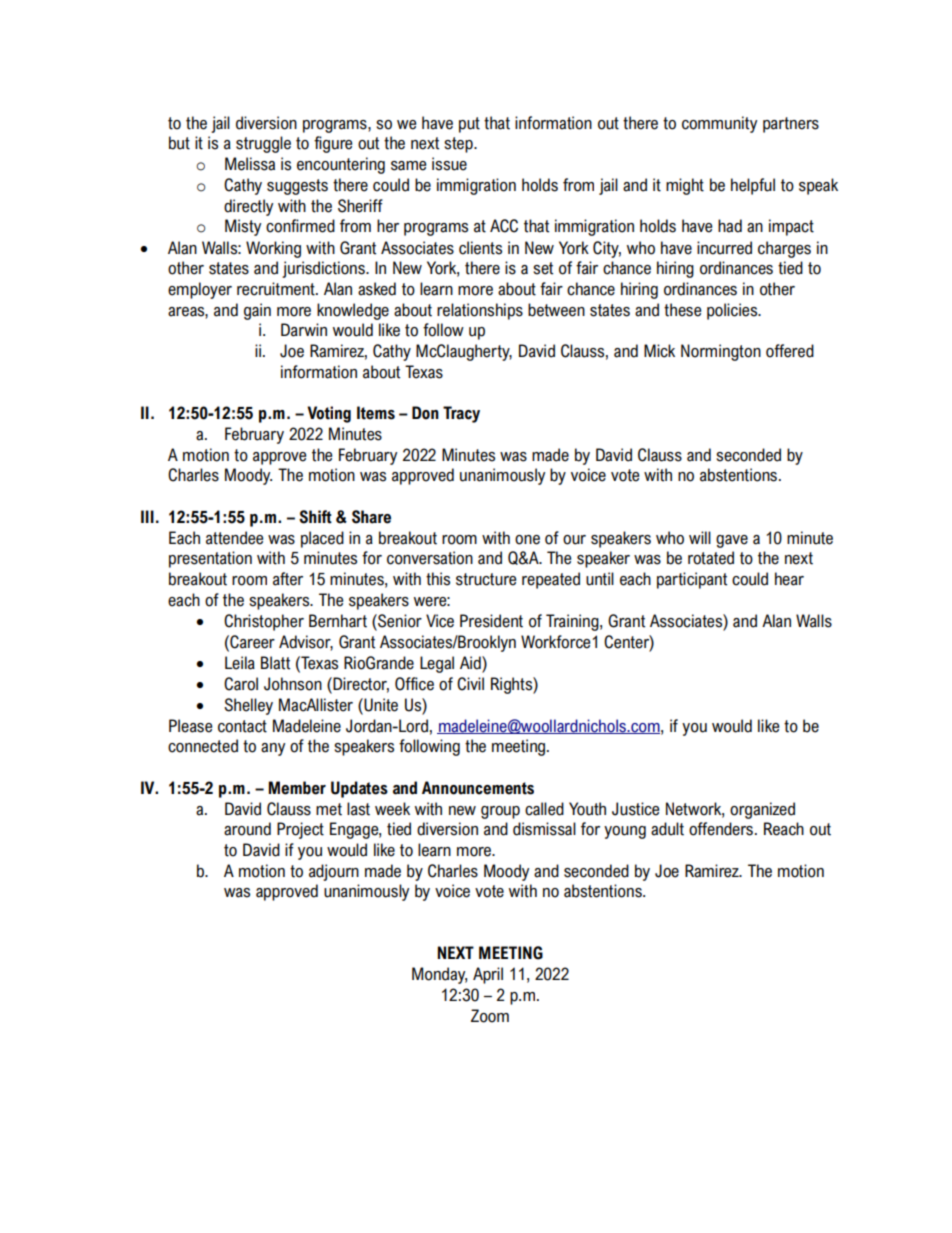  What do you see at coordinates (461, 414) in the document?
I see `Tracy` at bounding box center [461, 414].
